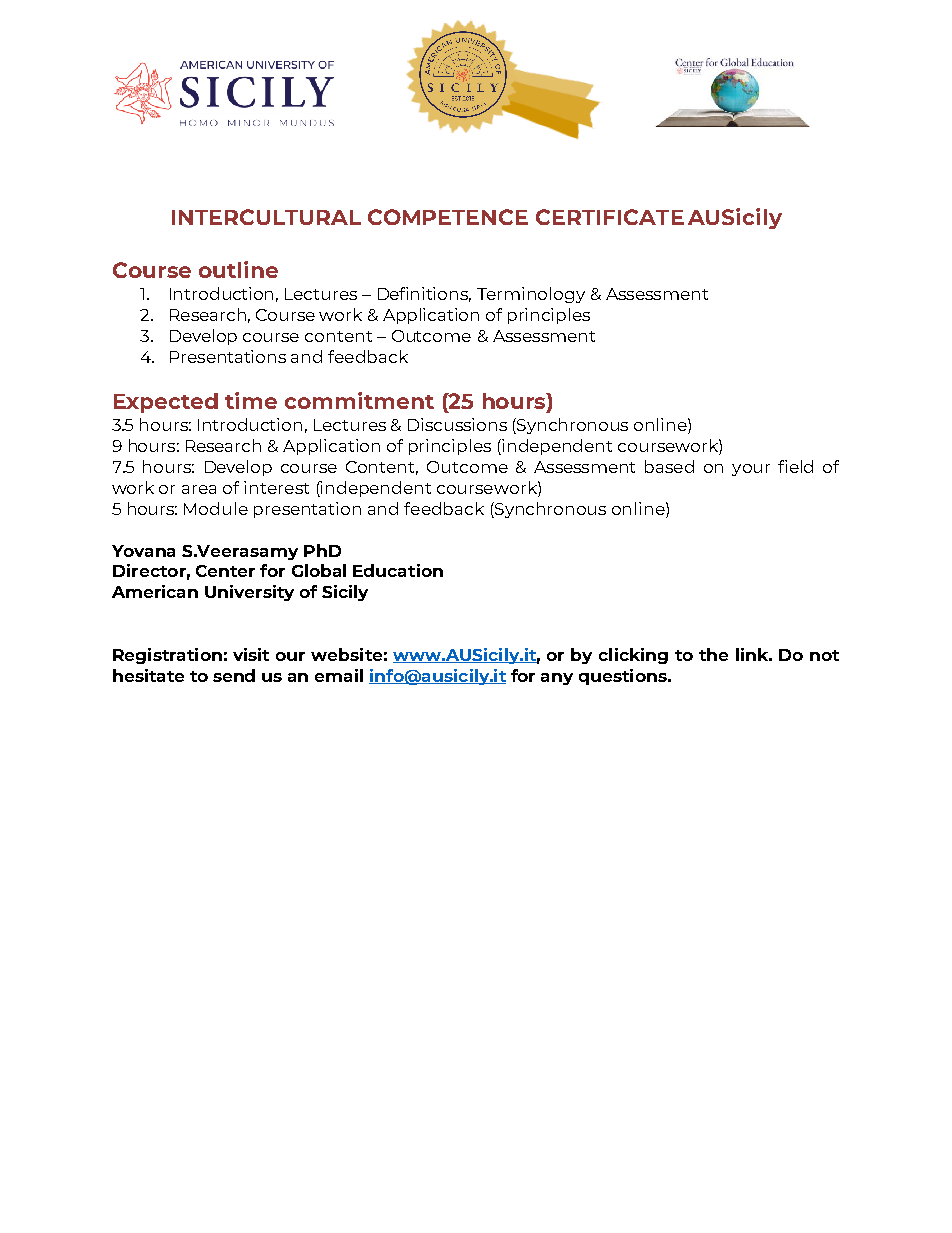  I want to click on INTERCULTURAL, so click(266, 217).
